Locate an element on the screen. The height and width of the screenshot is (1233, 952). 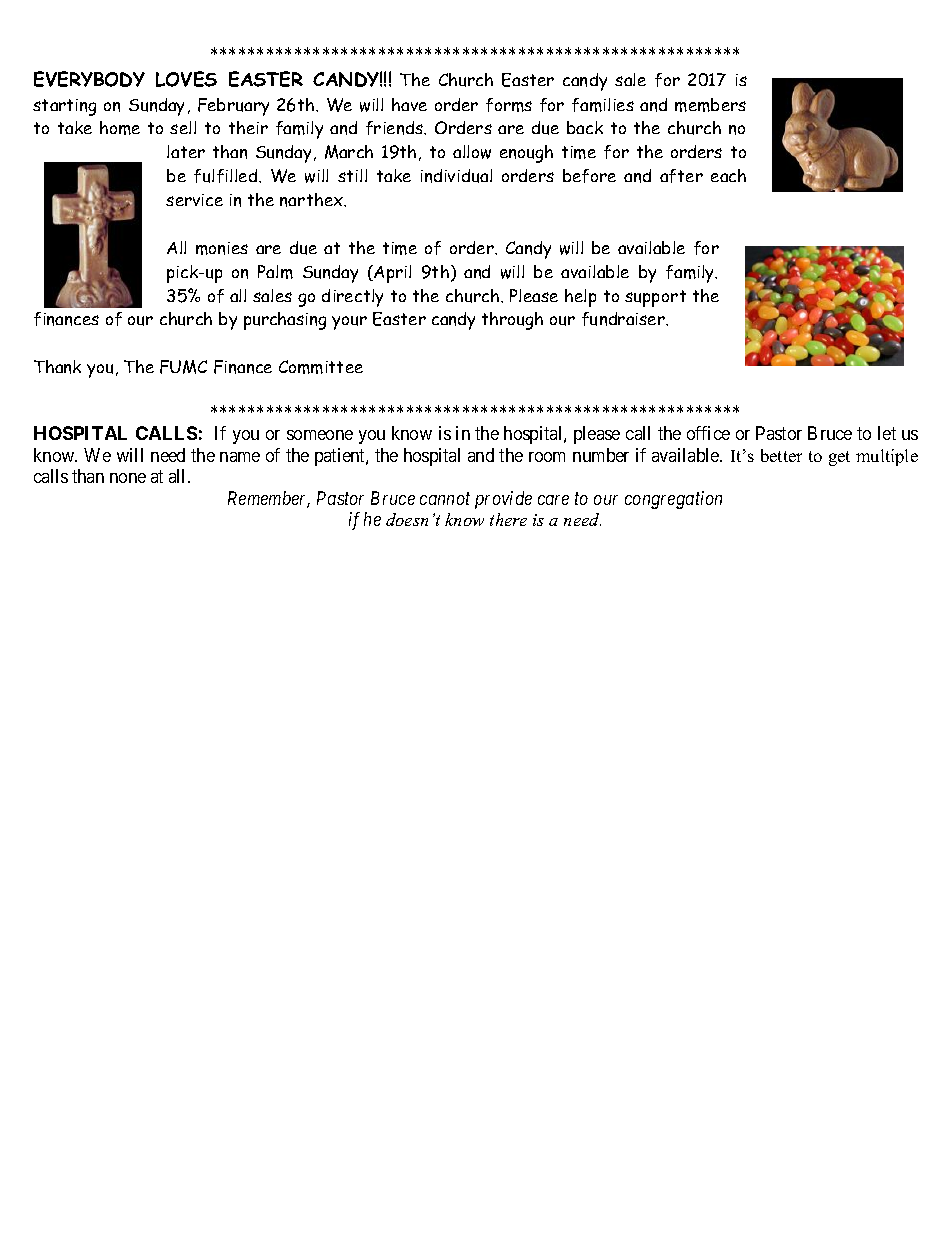
congregation is located at coordinates (673, 500).
